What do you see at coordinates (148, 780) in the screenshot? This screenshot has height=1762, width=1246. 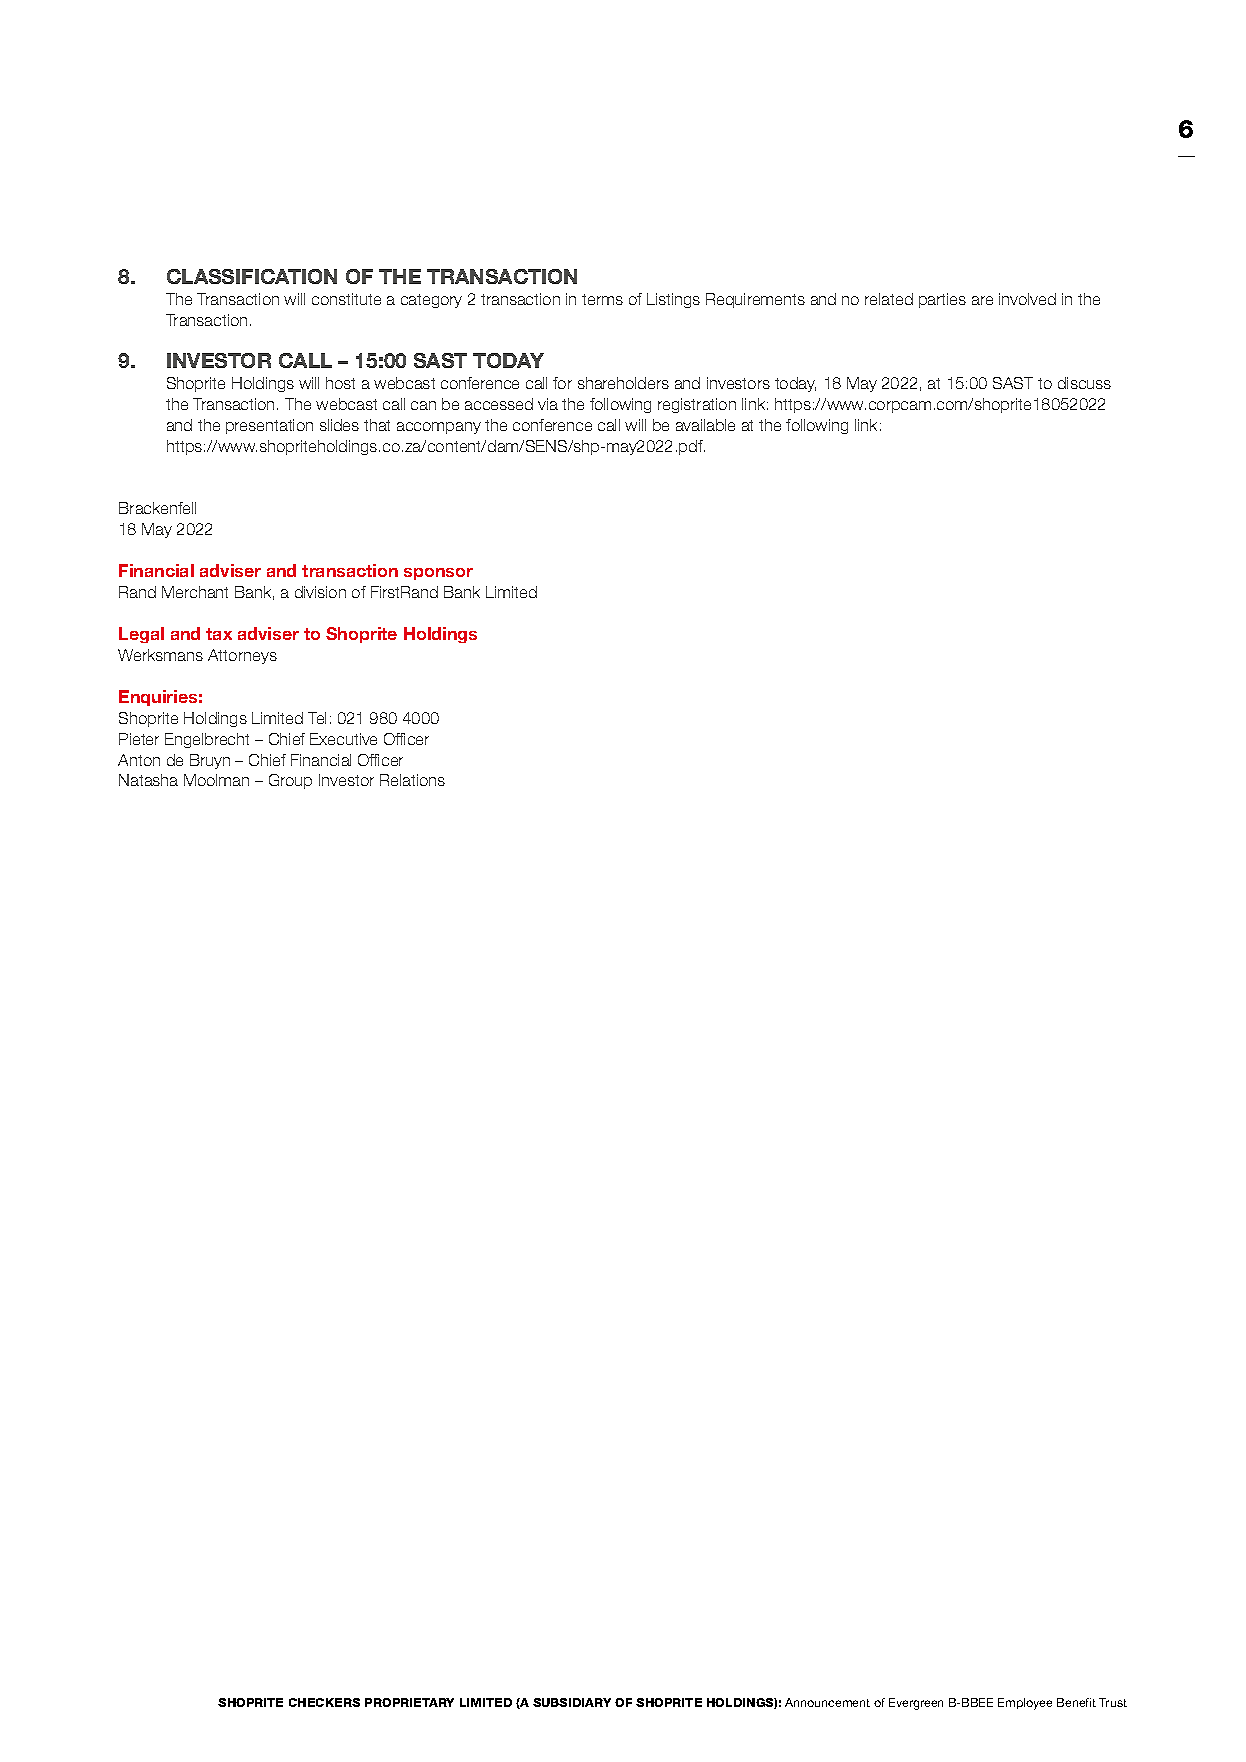 I see `Natasha` at bounding box center [148, 780].
